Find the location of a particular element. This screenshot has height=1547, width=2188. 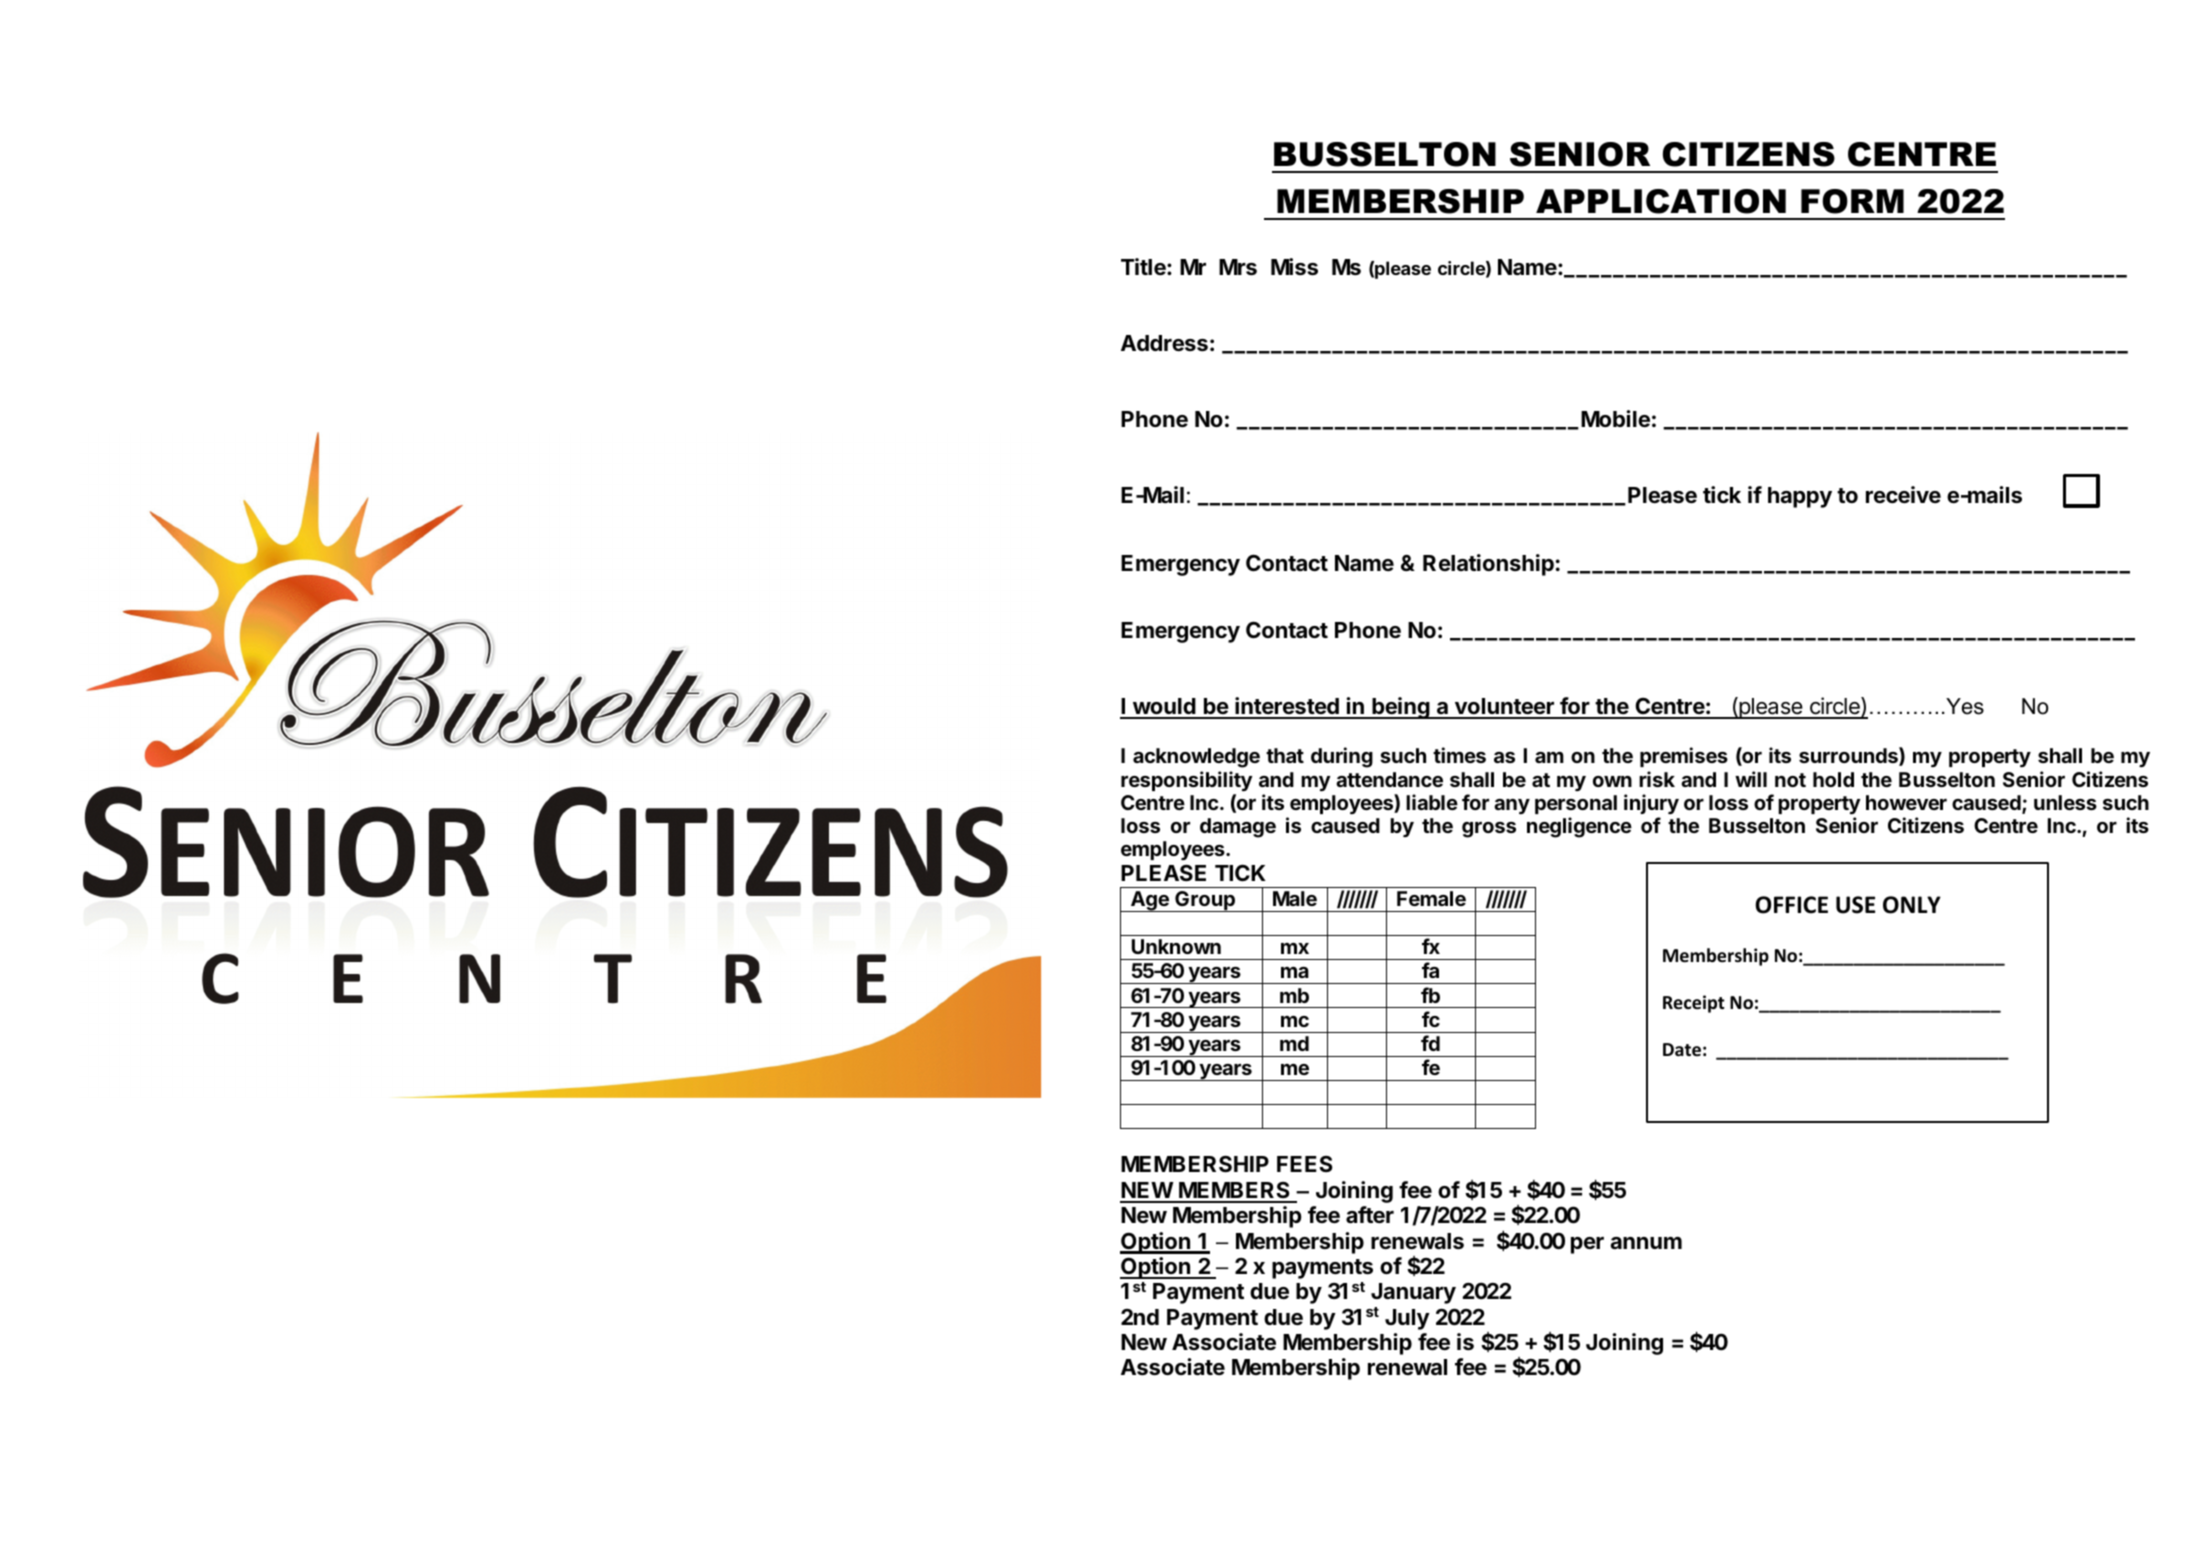

FORM is located at coordinates (1852, 201).
